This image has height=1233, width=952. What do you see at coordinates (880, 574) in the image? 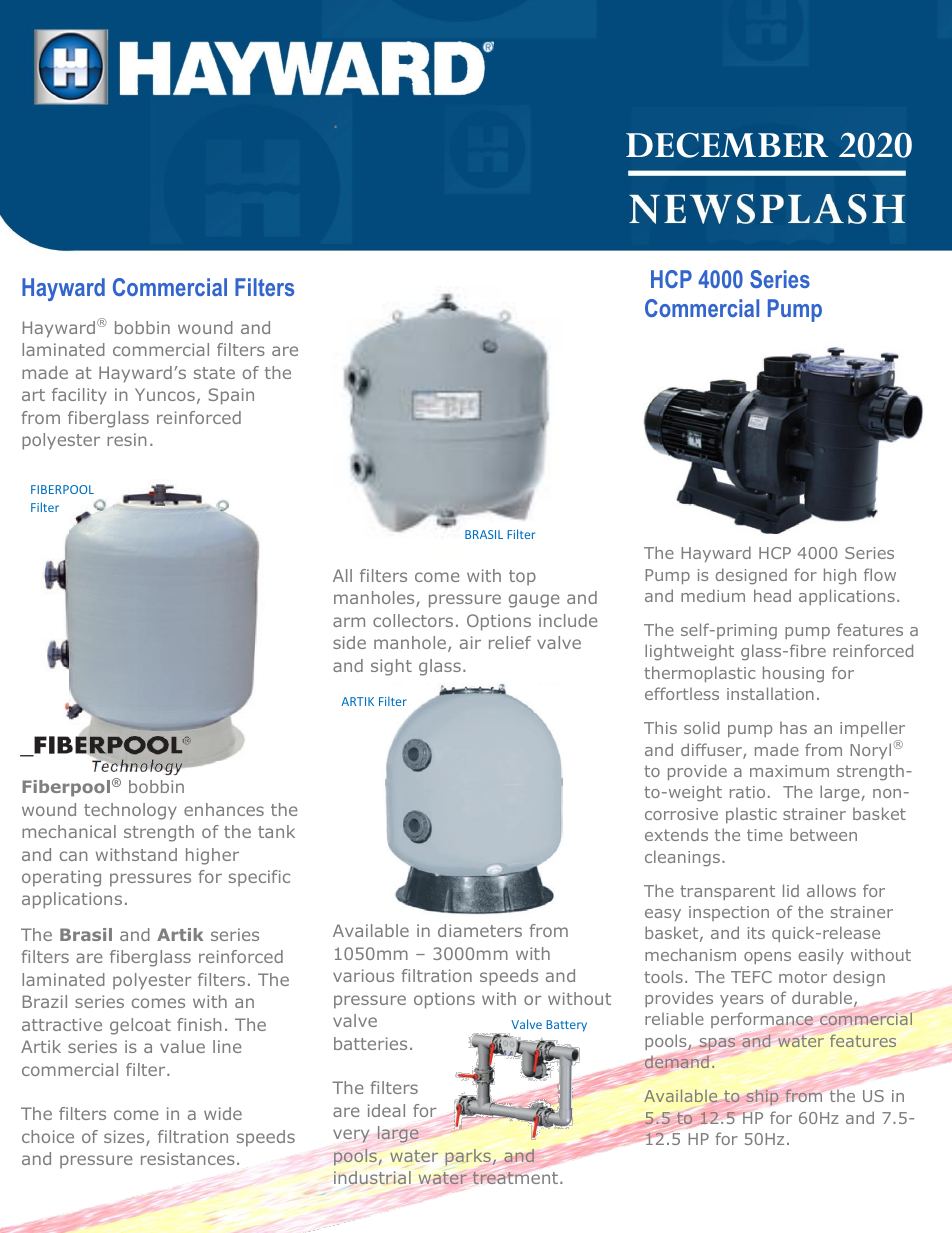
I see `flow` at bounding box center [880, 574].
